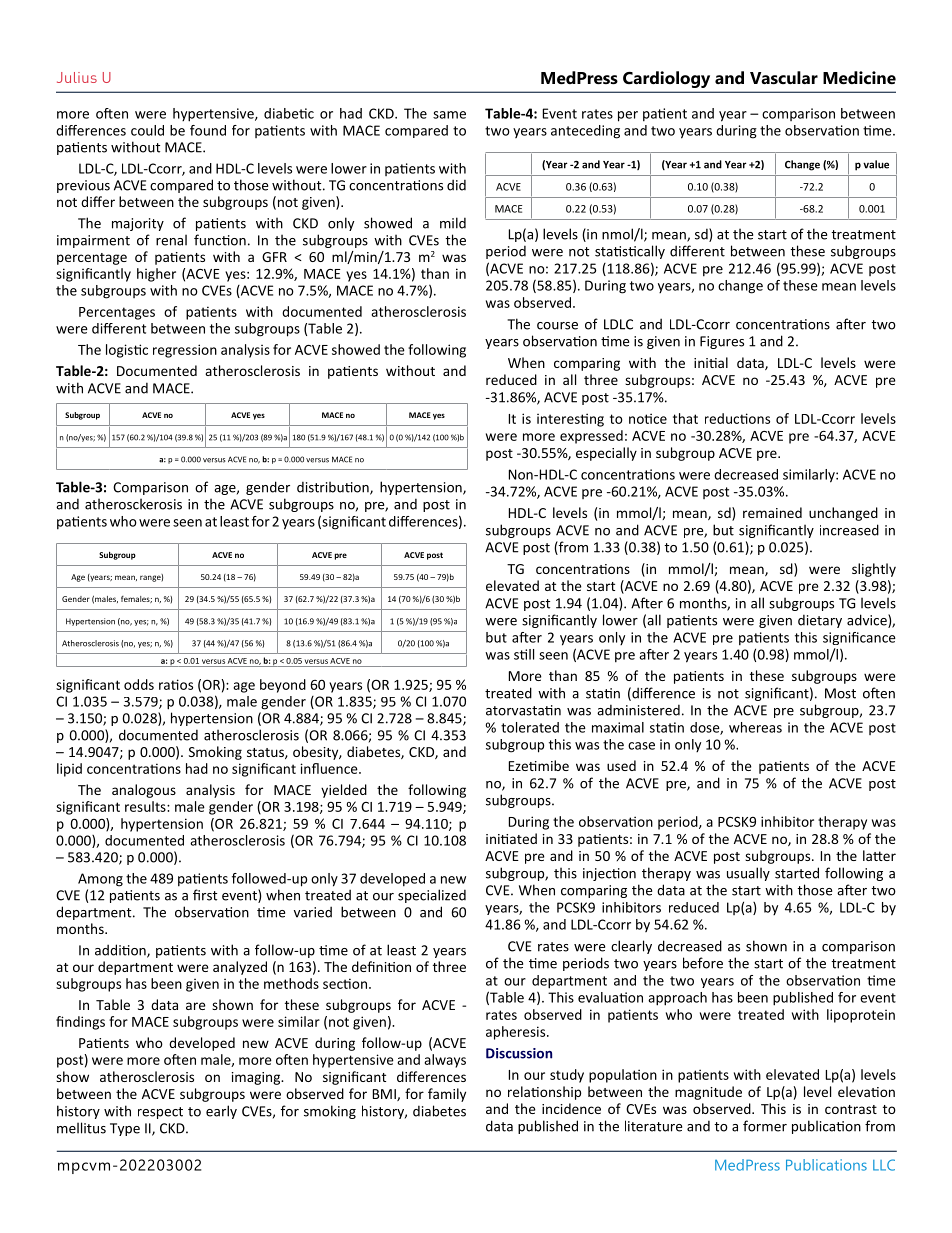 This image has height=1233, width=952. What do you see at coordinates (449, 115) in the image?
I see `same` at bounding box center [449, 115].
